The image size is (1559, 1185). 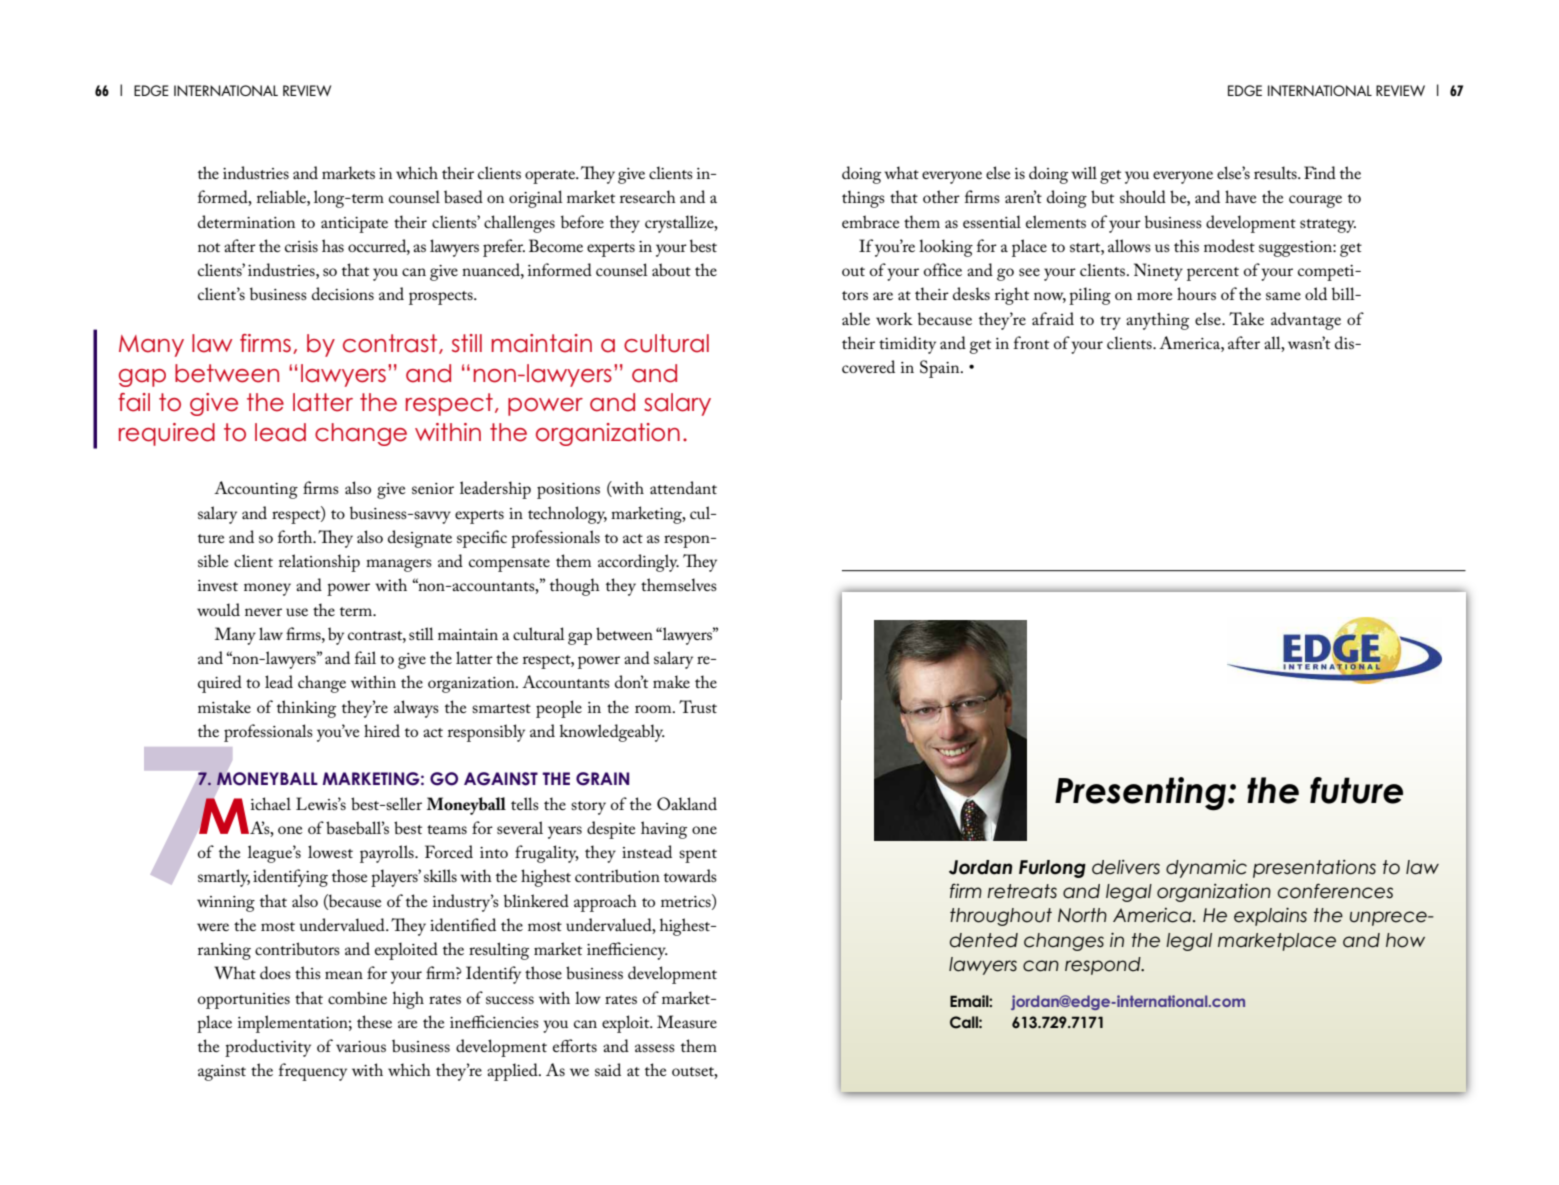 I want to click on forth, so click(x=296, y=536).
